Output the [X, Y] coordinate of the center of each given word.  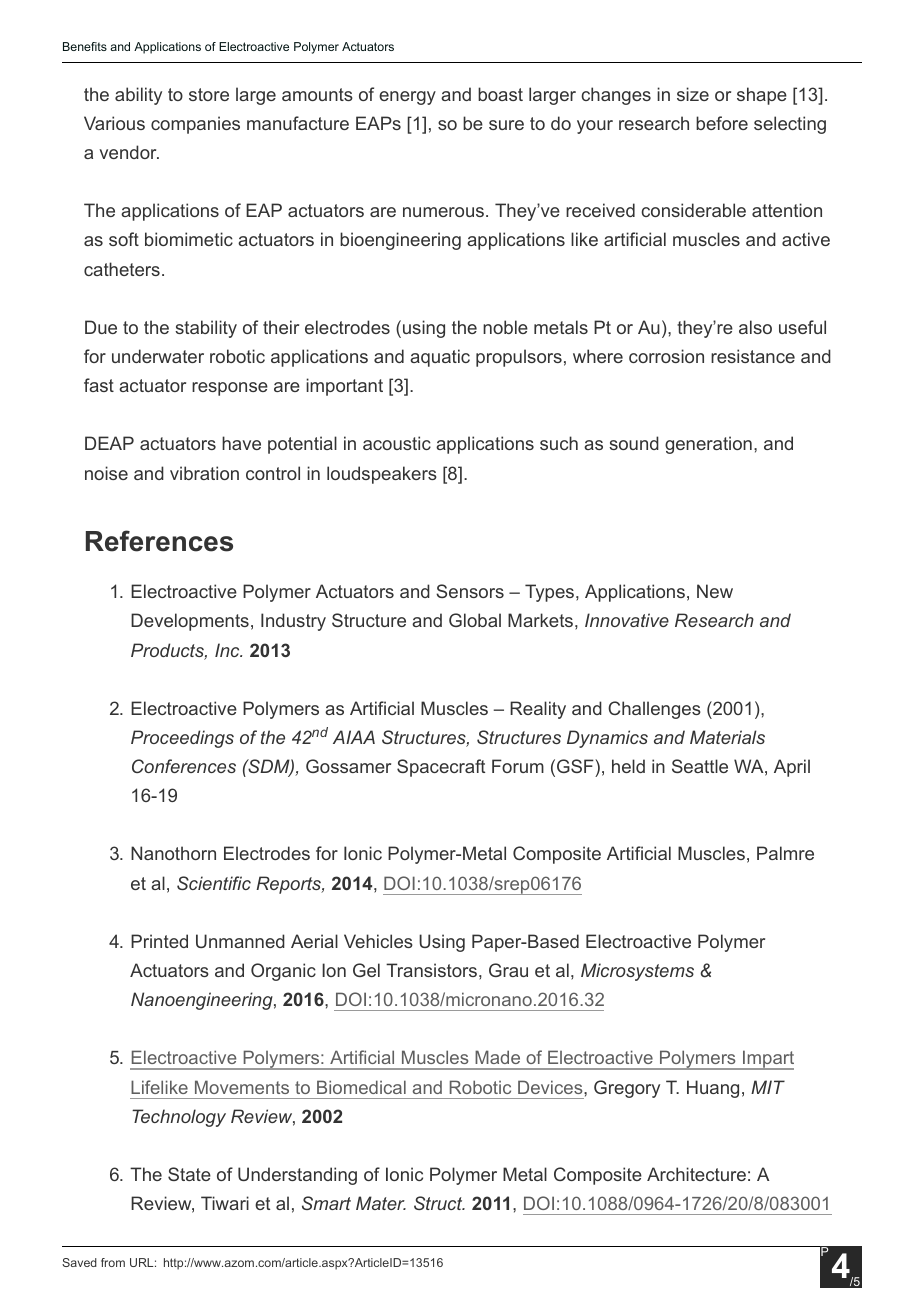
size [693, 94]
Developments [190, 622]
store [209, 94]
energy [407, 98]
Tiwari [225, 1203]
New [715, 591]
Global [475, 620]
